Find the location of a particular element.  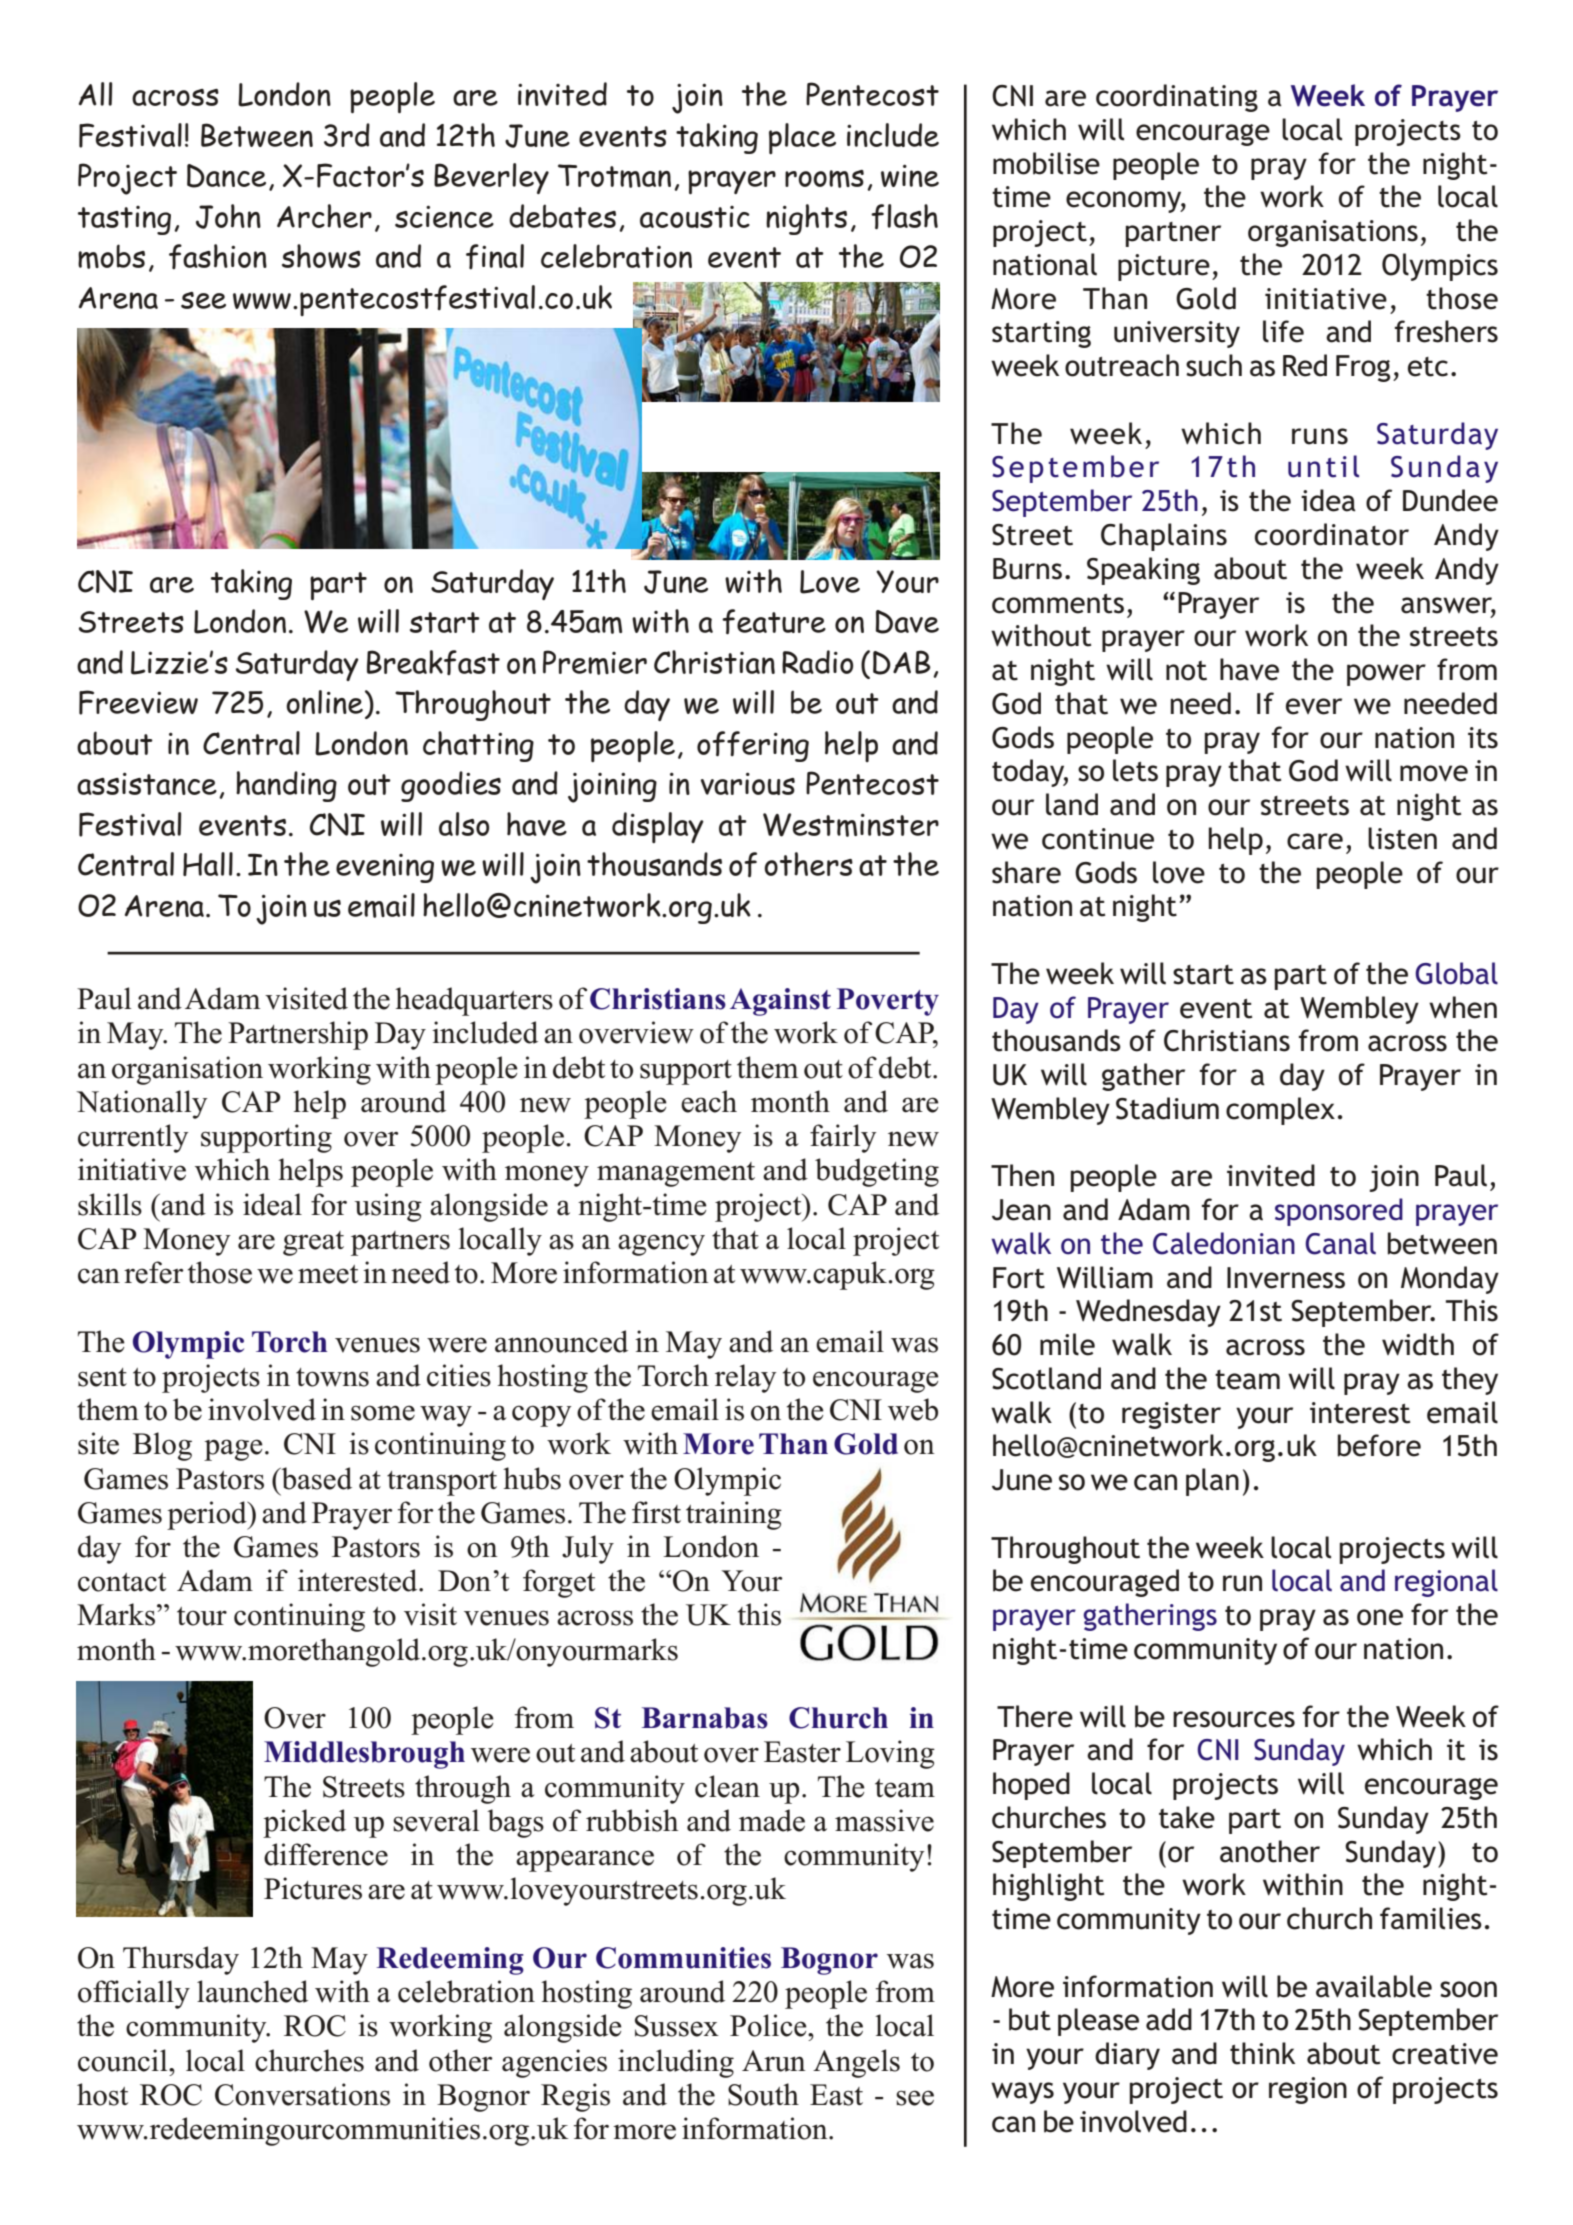

complex is located at coordinates (1280, 1111).
